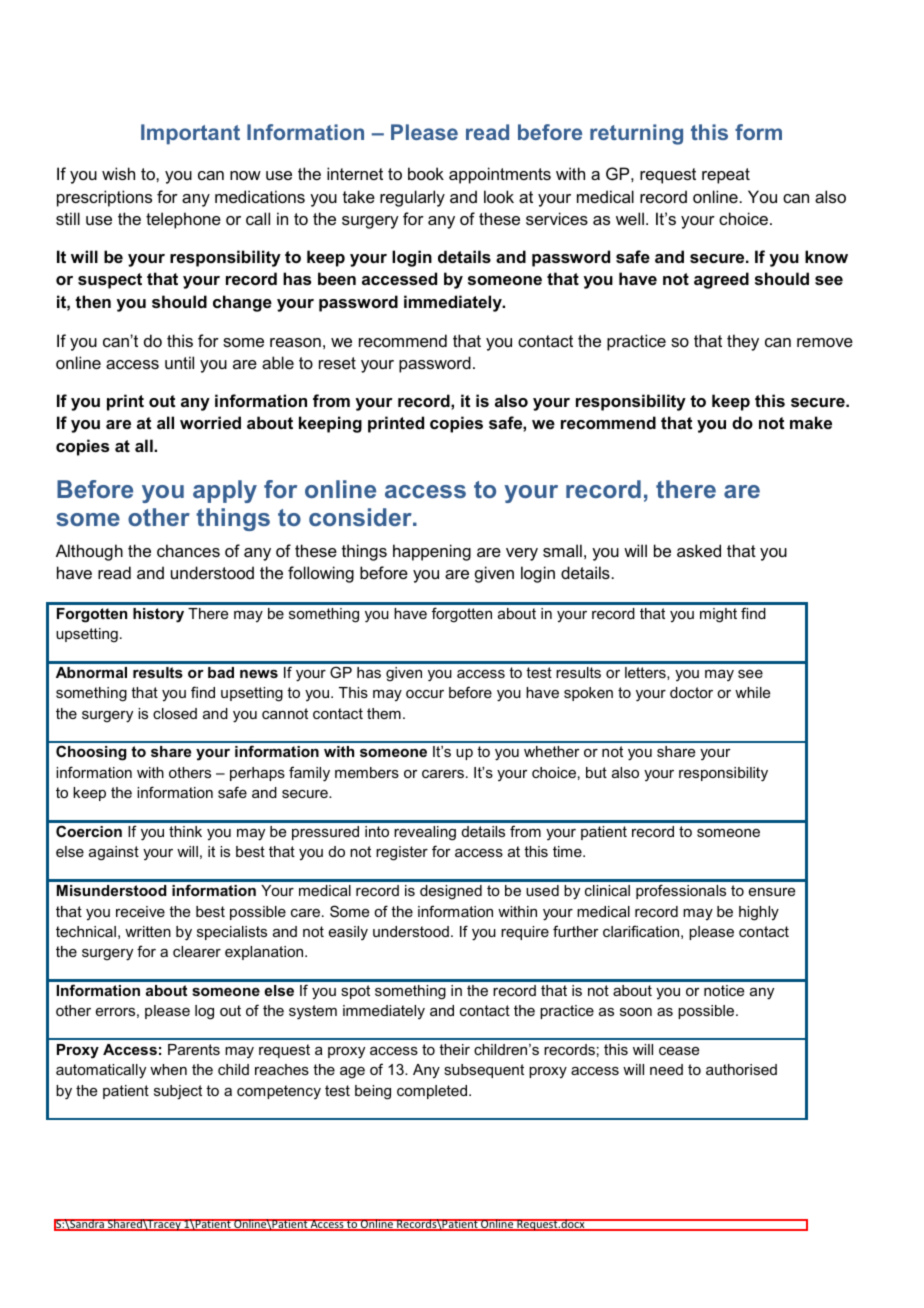 This screenshot has height=1308, width=924. I want to click on authorised, so click(741, 1069).
